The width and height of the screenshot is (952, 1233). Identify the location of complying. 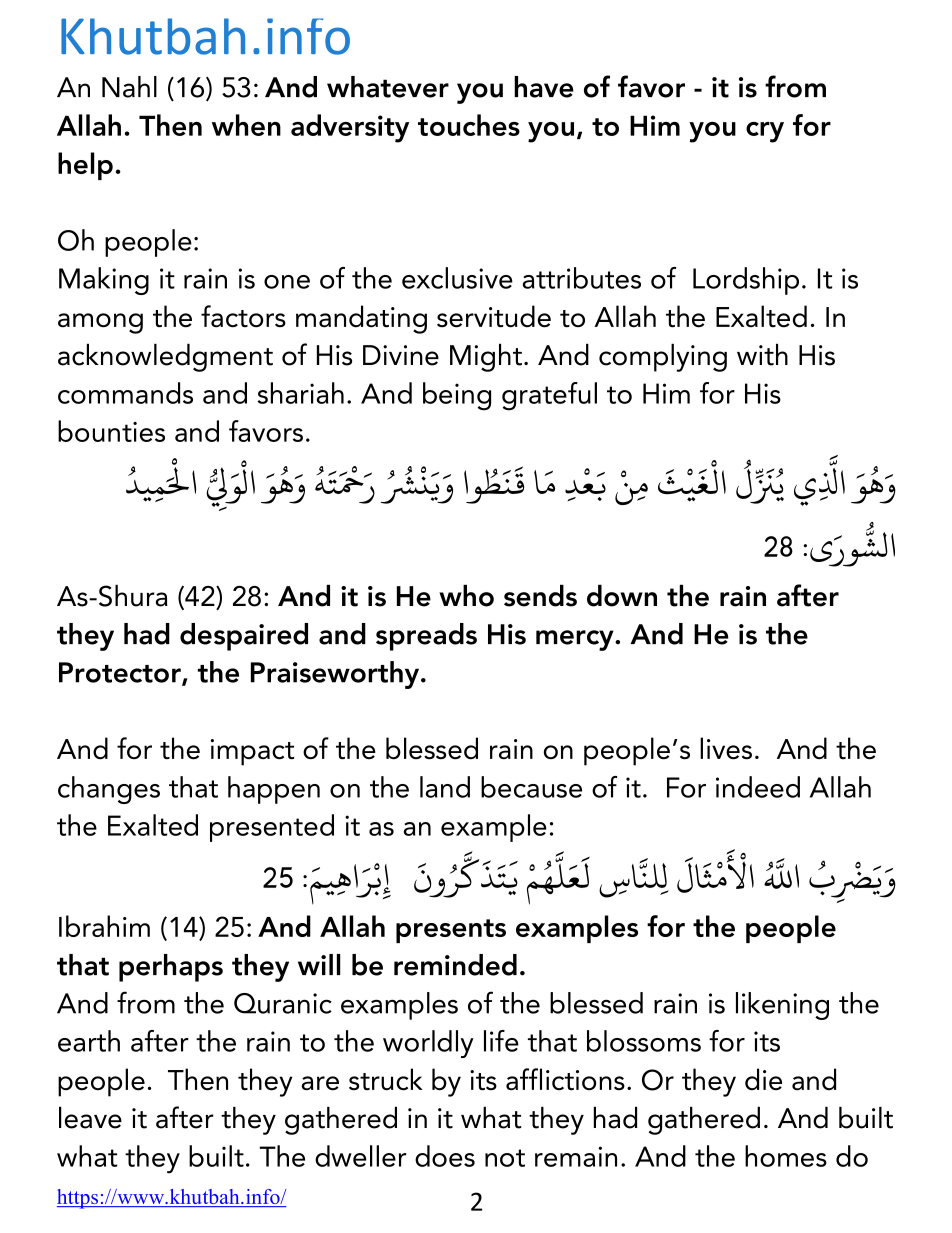
(663, 358).
